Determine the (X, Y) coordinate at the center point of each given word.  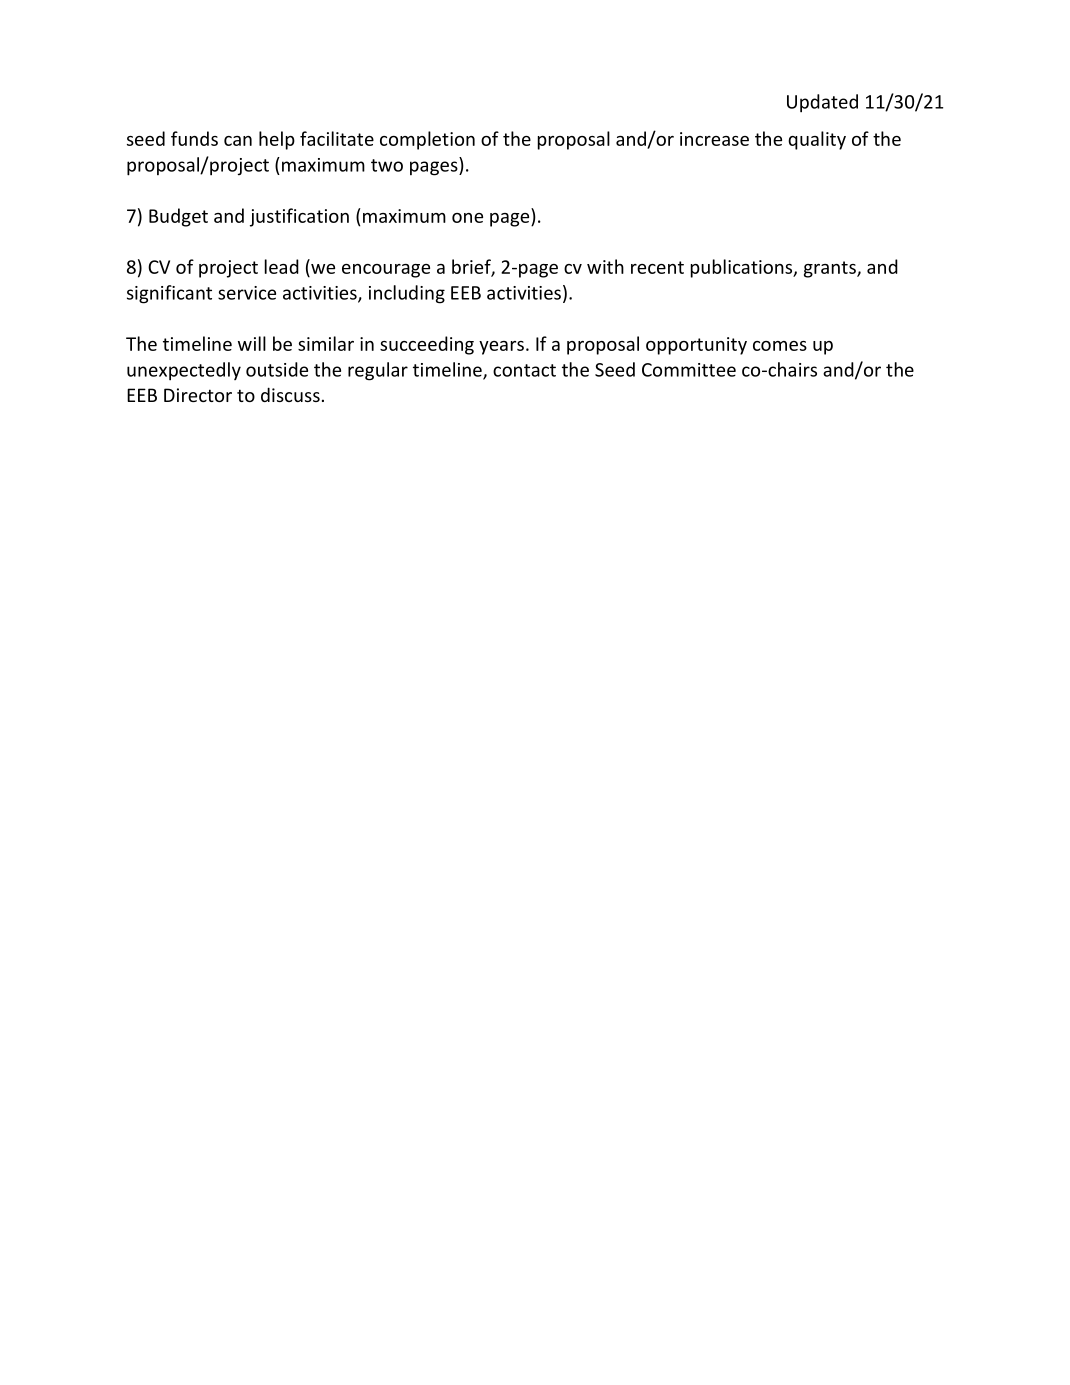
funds (194, 138)
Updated (822, 103)
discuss (290, 394)
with (605, 266)
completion (427, 140)
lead (282, 266)
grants (831, 269)
